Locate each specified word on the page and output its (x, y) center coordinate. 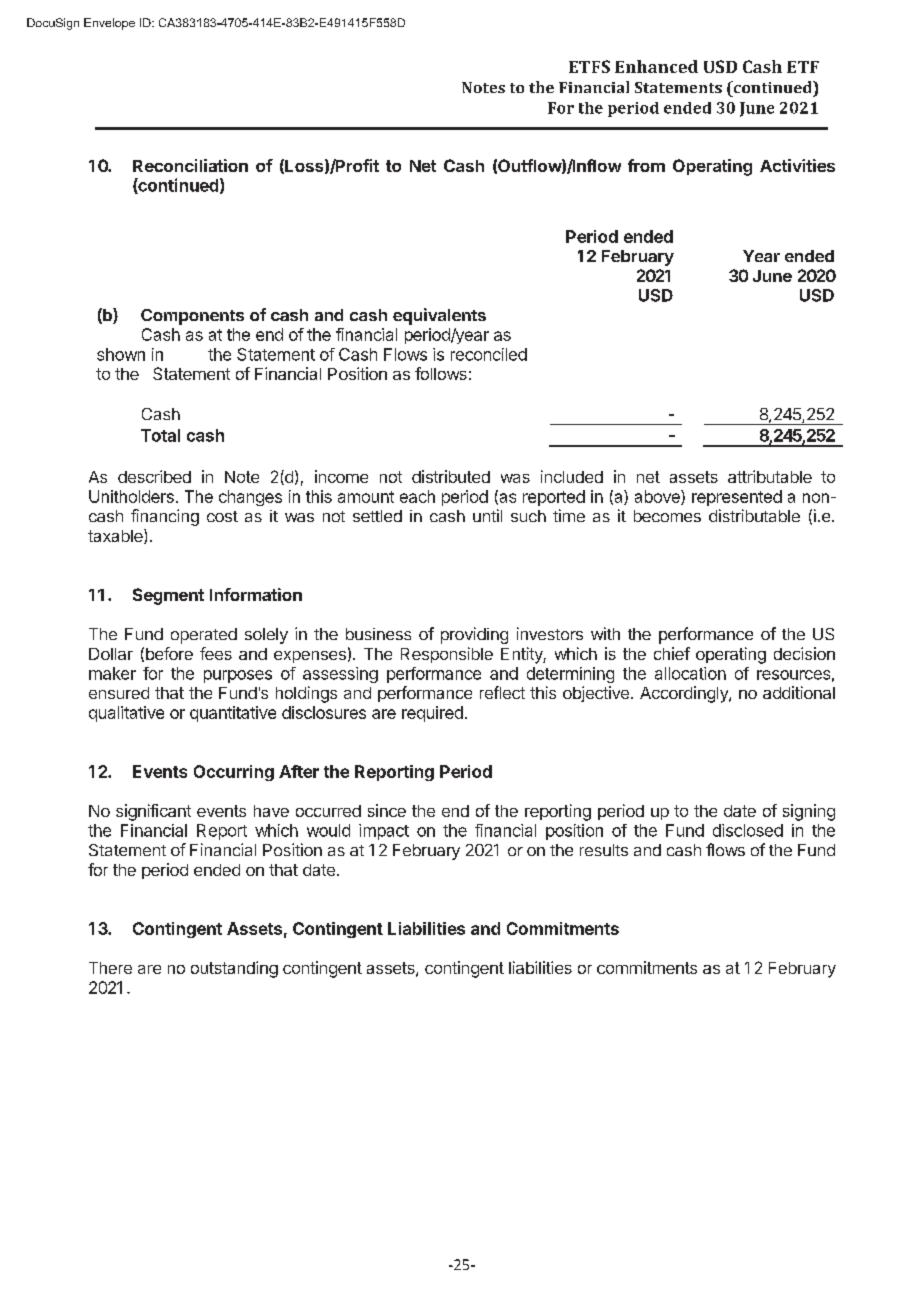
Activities (797, 165)
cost (222, 516)
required (432, 714)
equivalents (439, 316)
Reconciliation (190, 165)
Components (192, 317)
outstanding (234, 969)
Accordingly (685, 694)
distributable (754, 515)
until (487, 515)
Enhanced (656, 66)
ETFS (589, 66)
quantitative (233, 714)
